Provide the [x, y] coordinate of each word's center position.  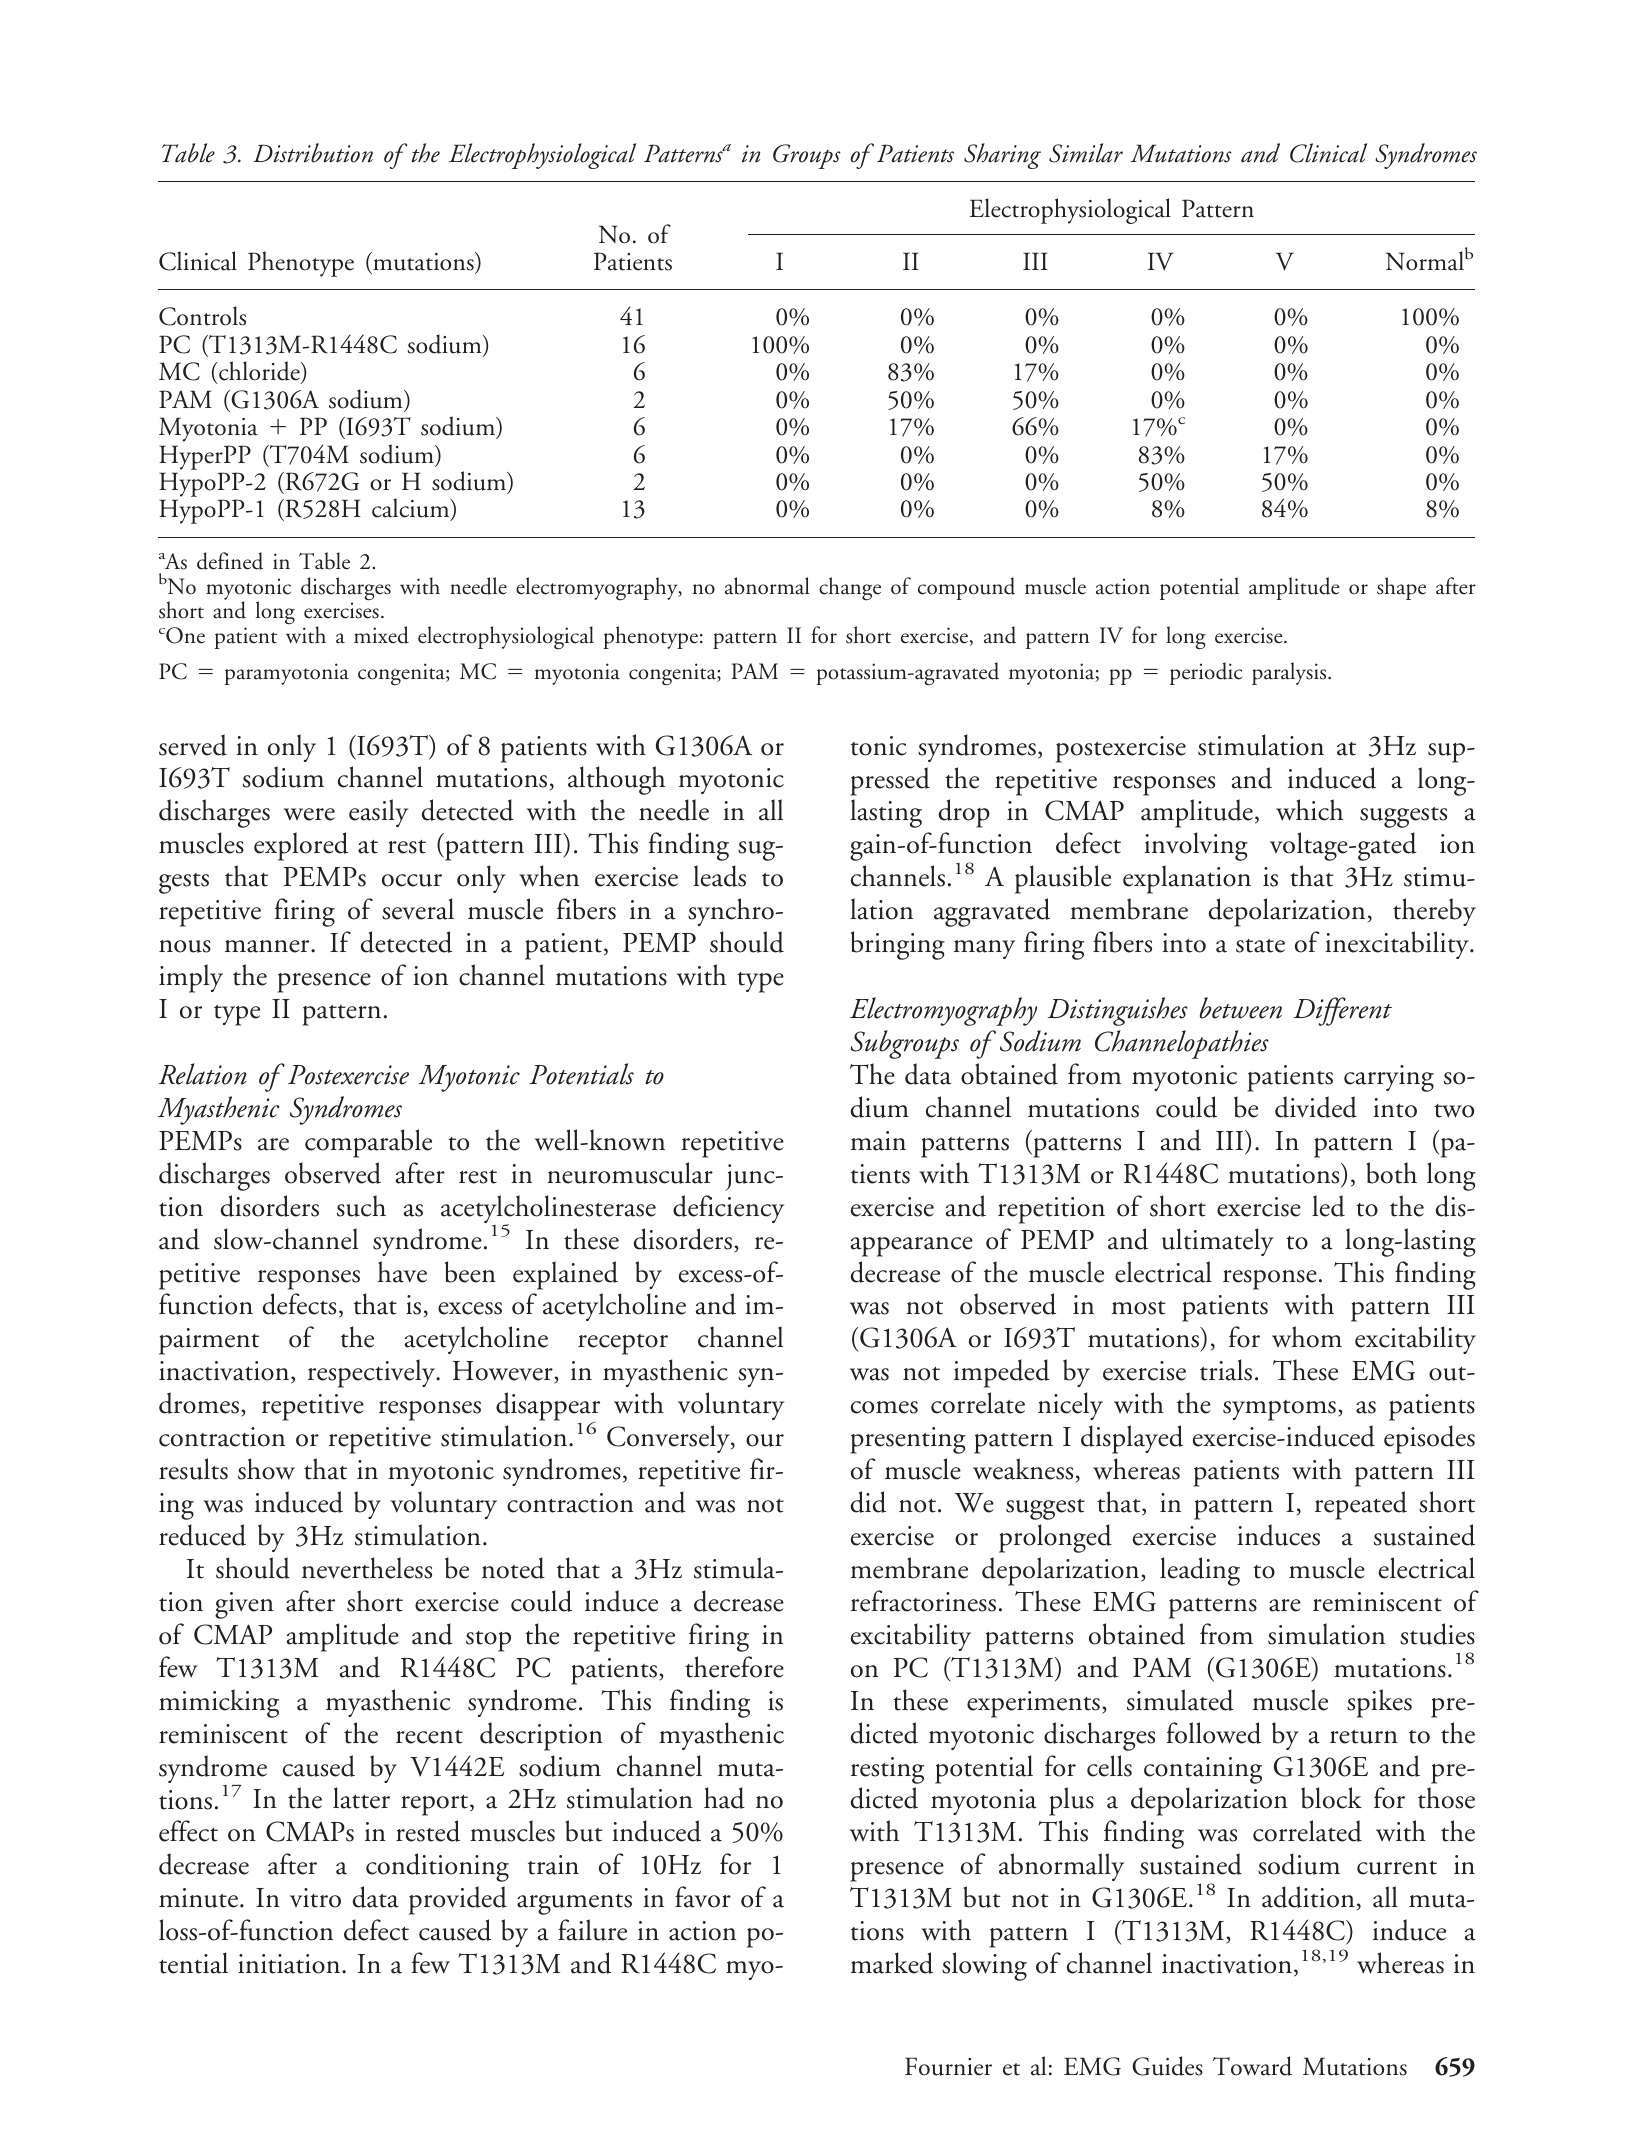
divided [1316, 1107]
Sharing [1002, 156]
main [878, 1141]
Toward [1252, 2066]
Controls [202, 316]
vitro [315, 1898]
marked [892, 1963]
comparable [368, 1143]
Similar [1086, 153]
